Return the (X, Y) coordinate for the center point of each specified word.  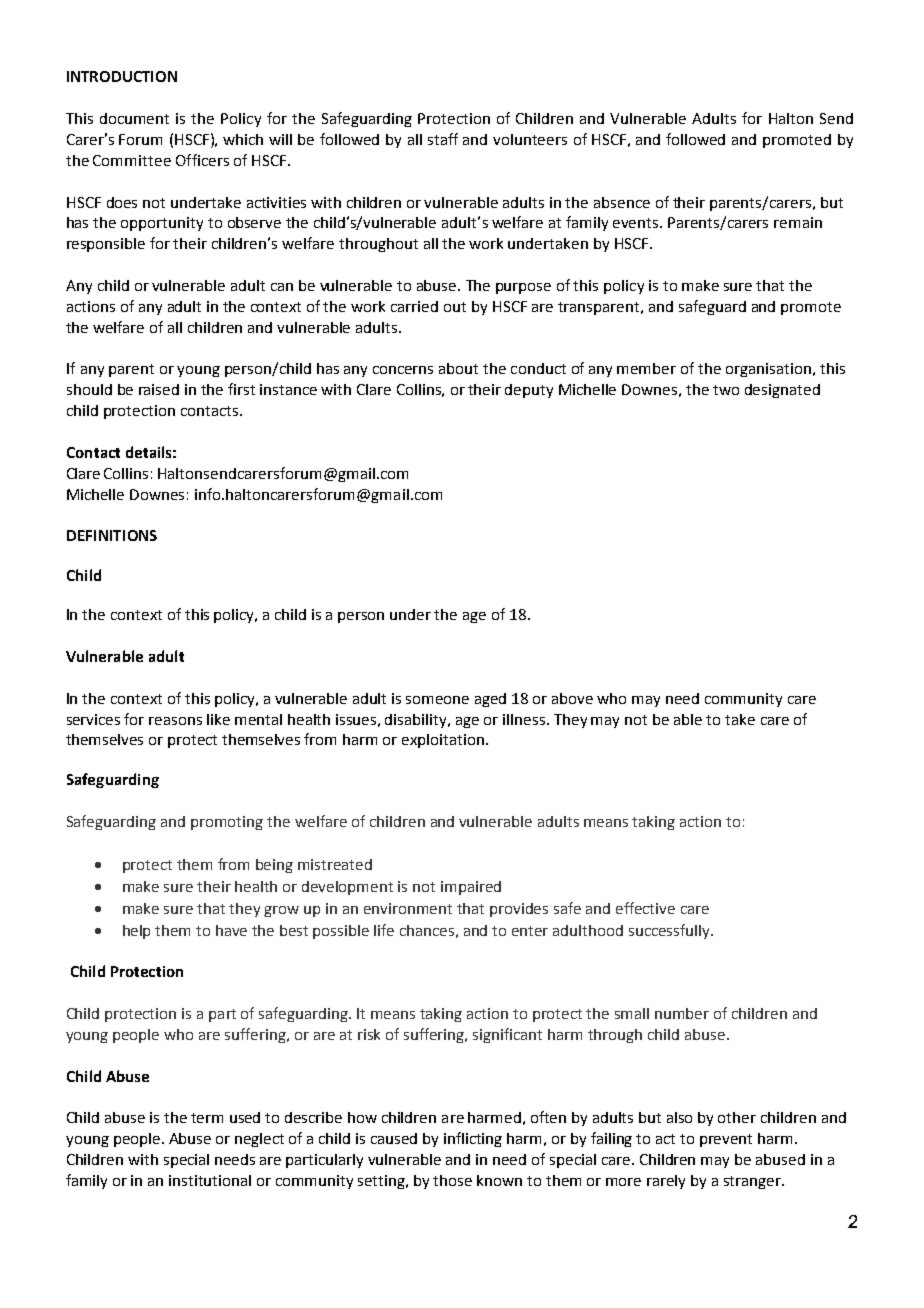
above (572, 698)
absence (622, 202)
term (207, 1118)
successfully (670, 931)
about (458, 368)
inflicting (473, 1139)
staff (443, 139)
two (726, 390)
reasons (175, 721)
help (136, 932)
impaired (471, 888)
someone (437, 700)
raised (159, 389)
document (134, 118)
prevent (726, 1140)
